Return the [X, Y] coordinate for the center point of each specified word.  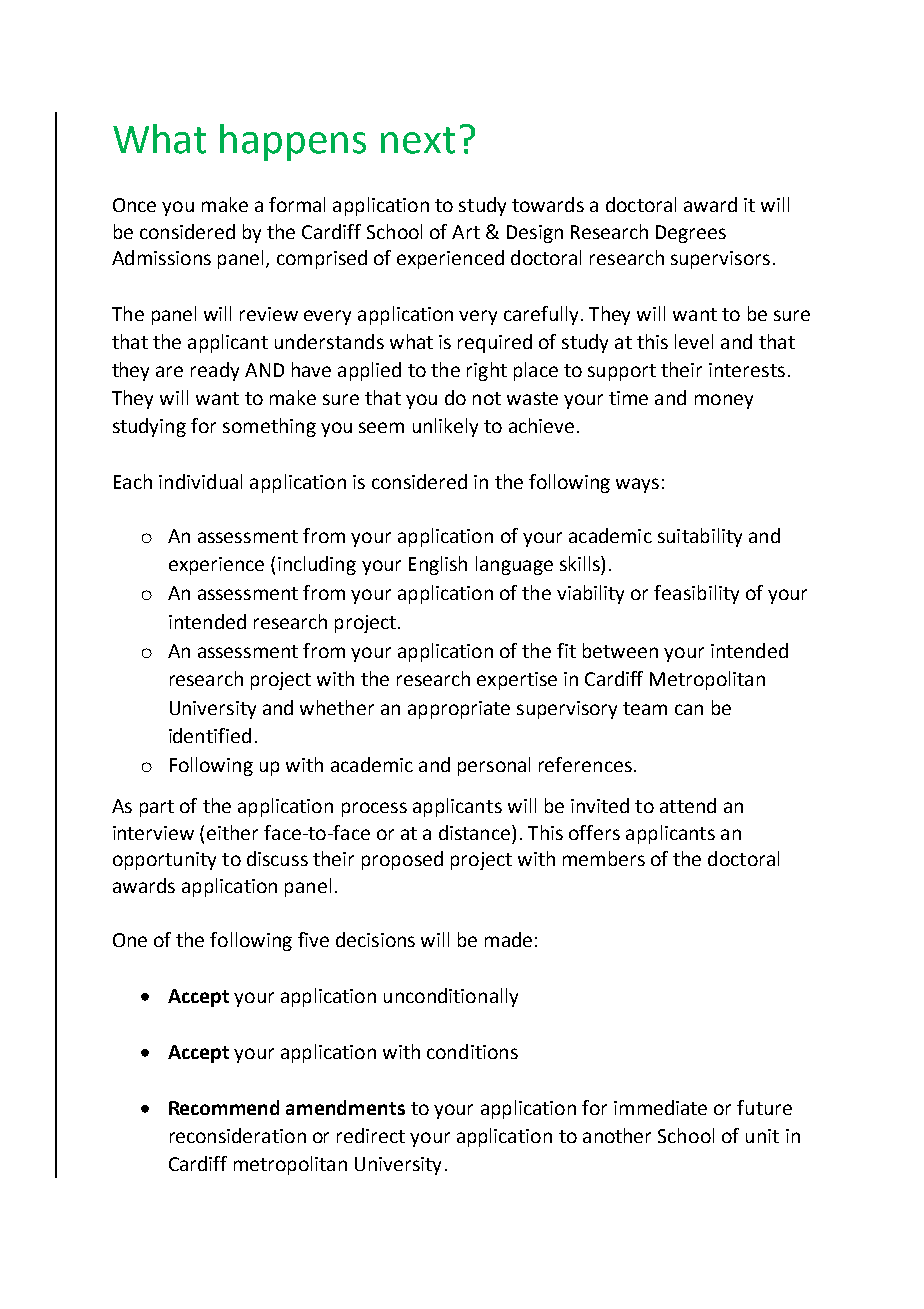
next [418, 140]
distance [476, 832]
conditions [472, 1051]
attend [688, 805]
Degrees [691, 234]
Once [134, 205]
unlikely [445, 427]
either [232, 832]
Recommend [224, 1107]
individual [200, 481]
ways [637, 485]
